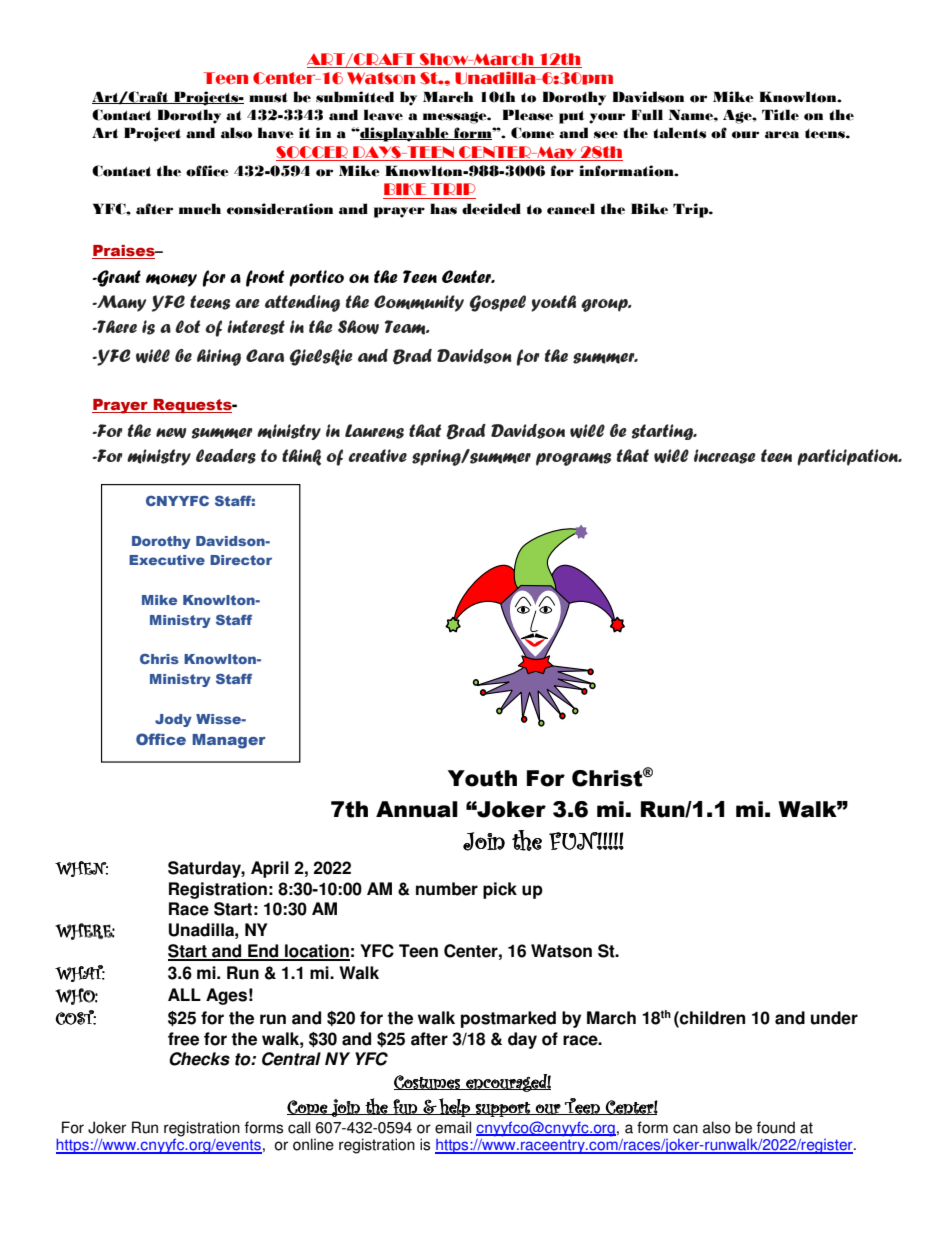 Image resolution: width=952 pixels, height=1233 pixels. Describe the element at coordinates (417, 809) in the document. I see `Annual` at that location.
